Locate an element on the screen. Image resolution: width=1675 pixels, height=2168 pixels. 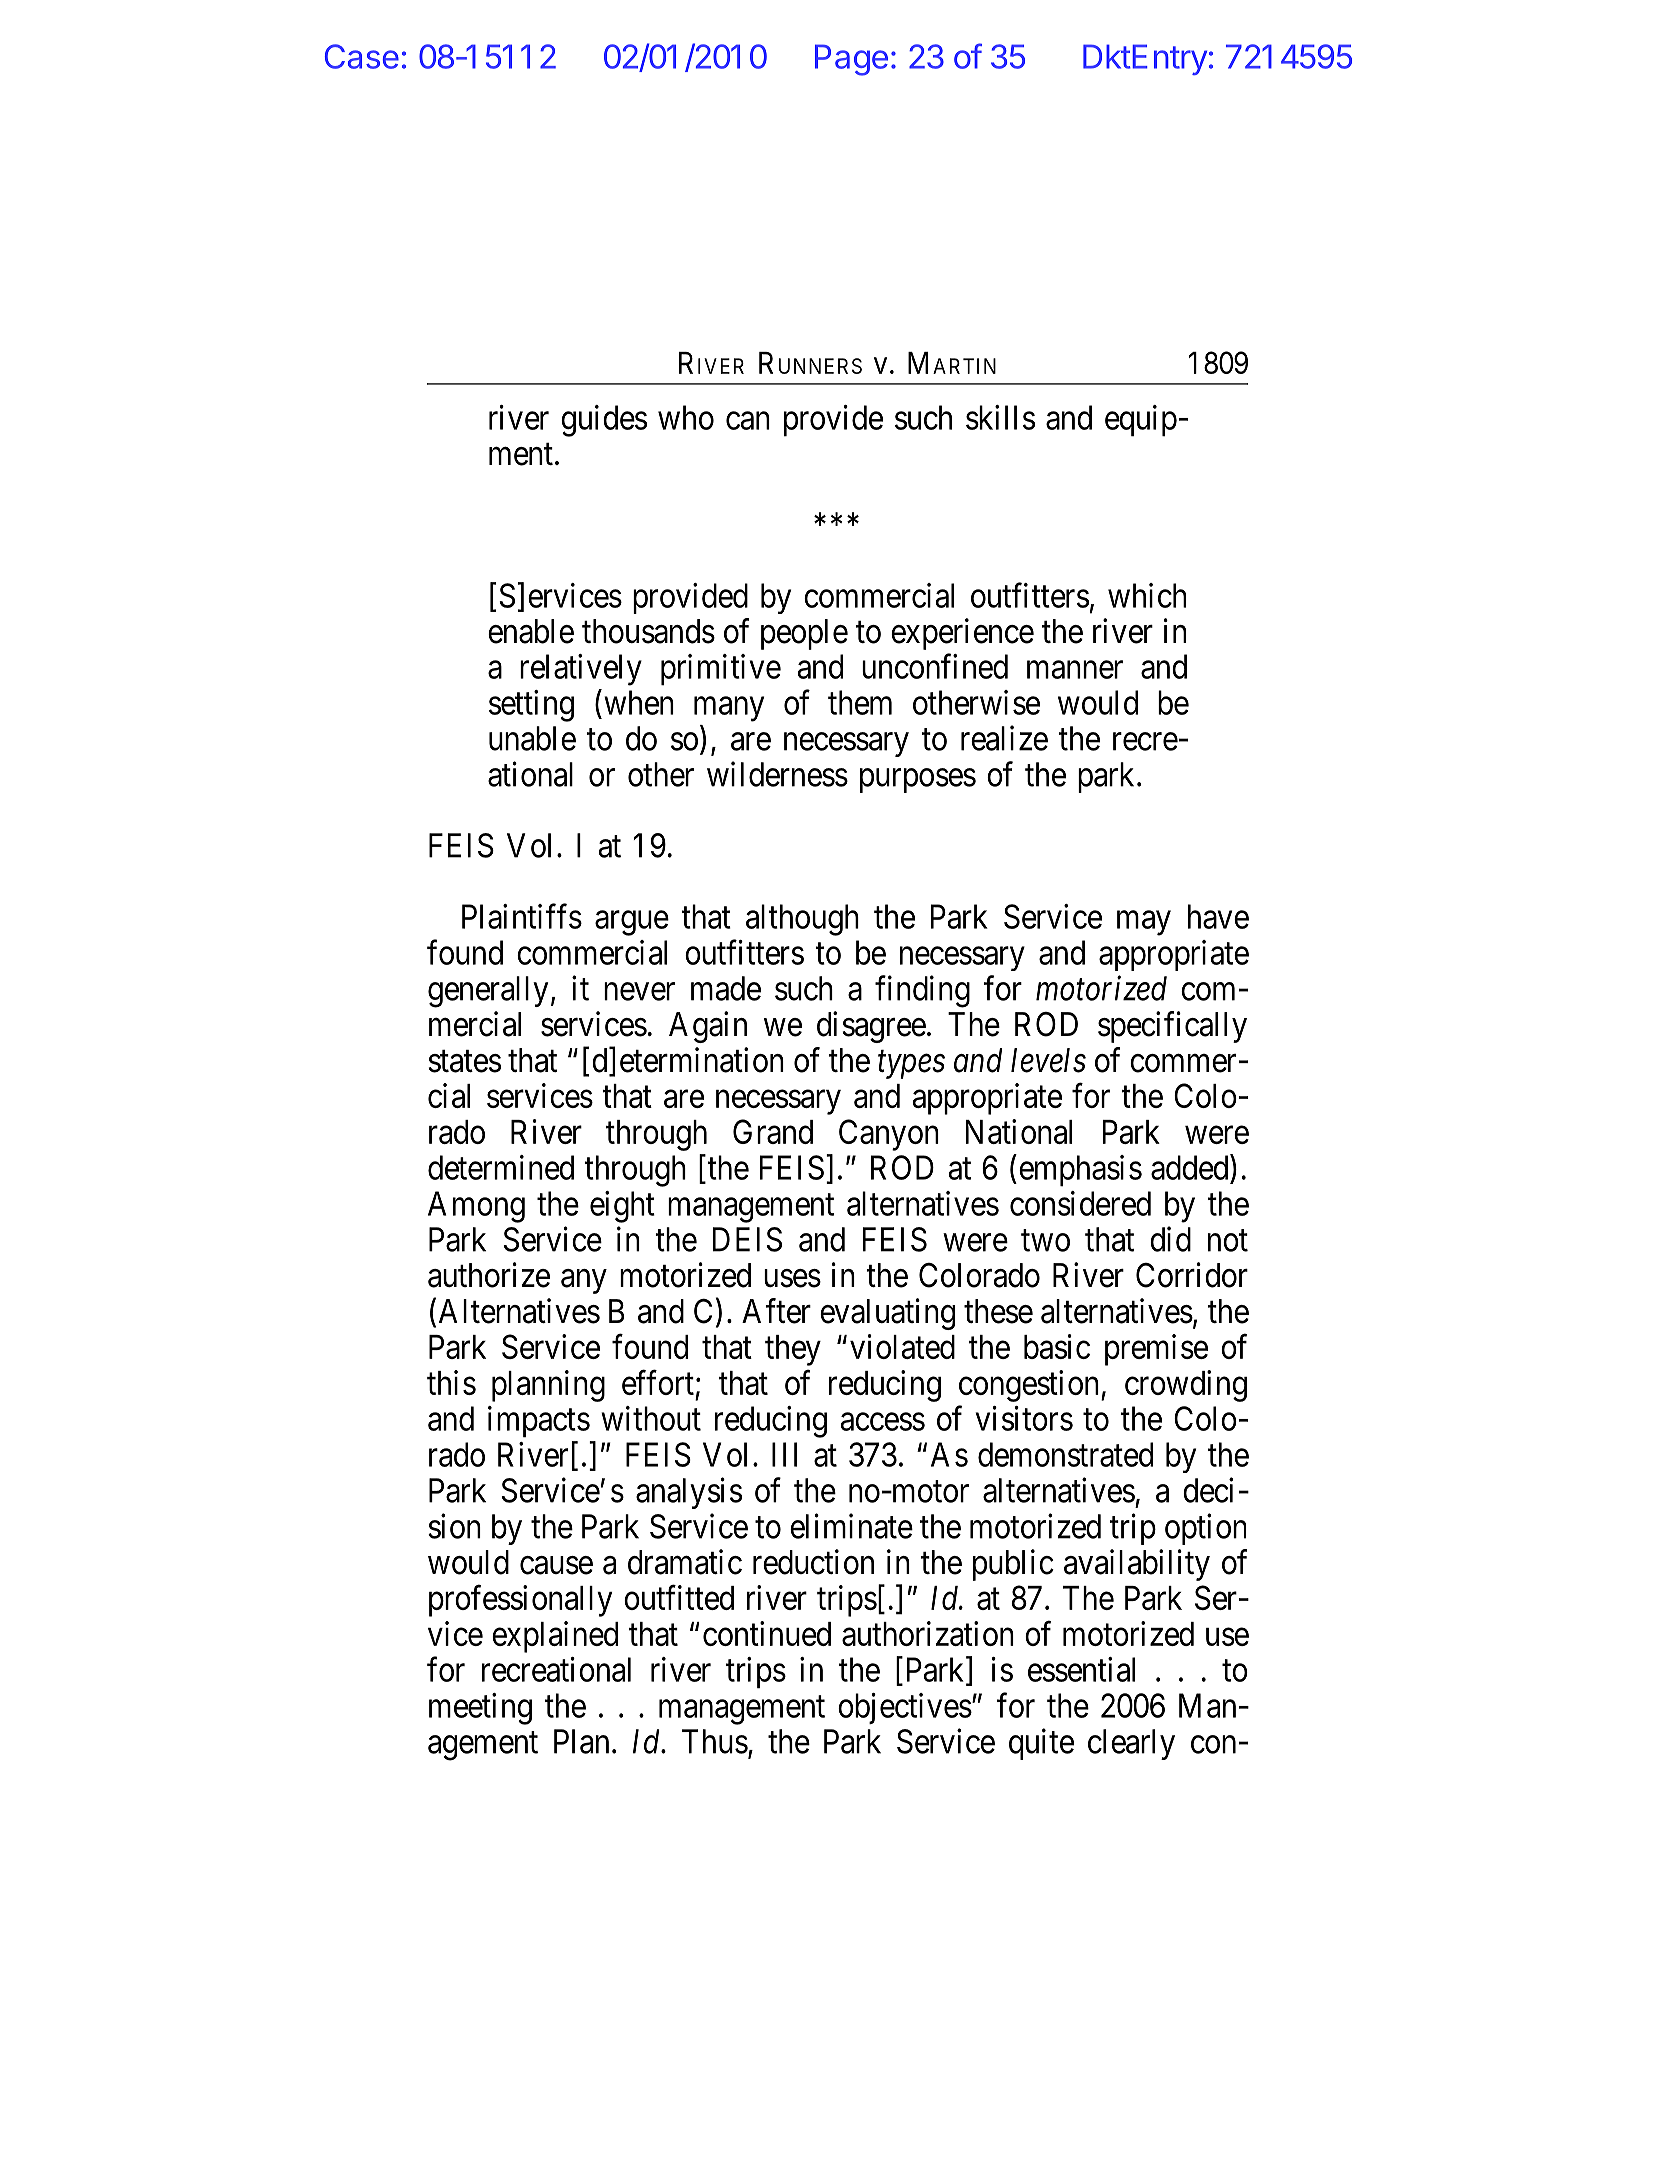
Grand is located at coordinates (773, 1131).
